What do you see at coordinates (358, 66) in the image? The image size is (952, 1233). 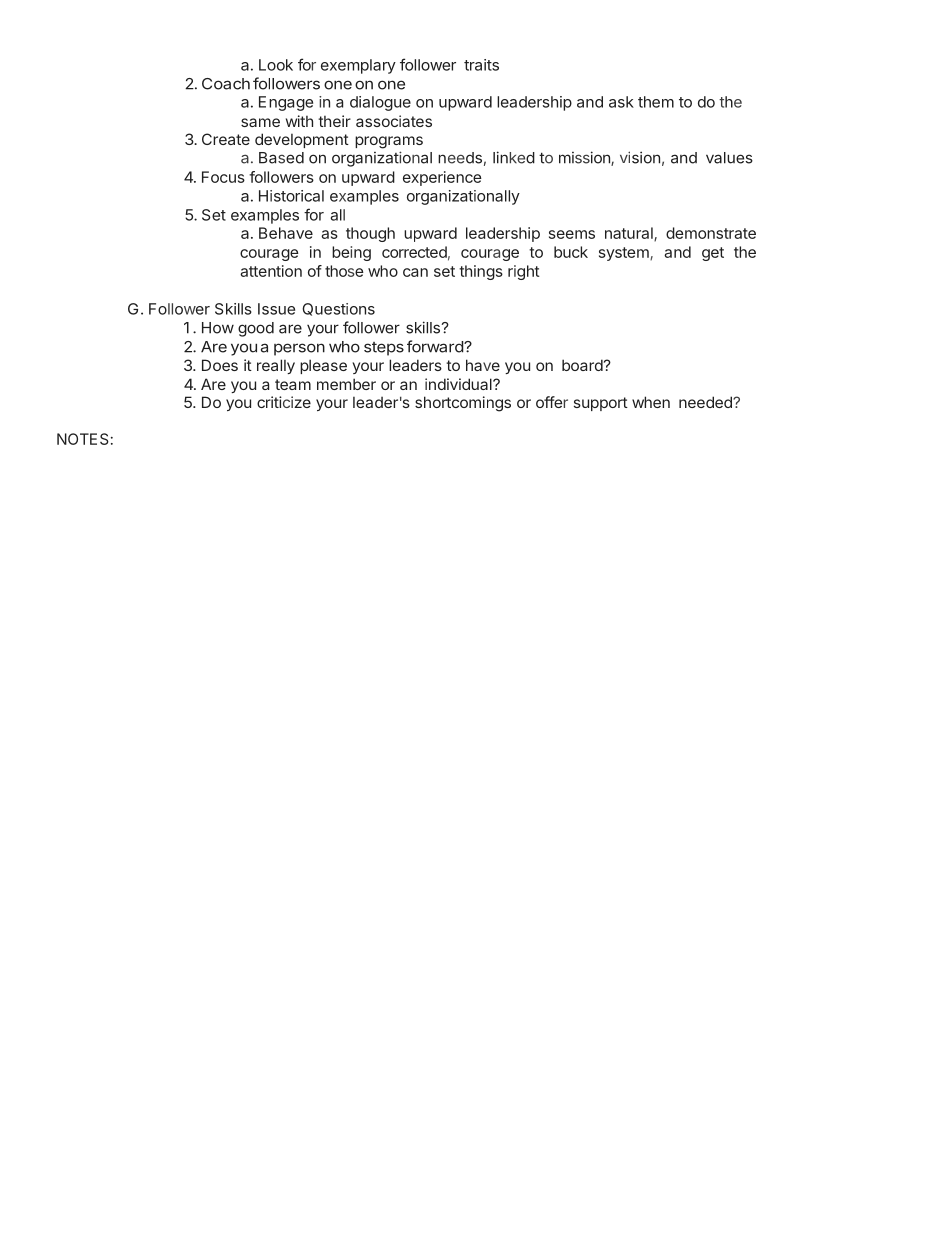 I see `exemplary` at bounding box center [358, 66].
